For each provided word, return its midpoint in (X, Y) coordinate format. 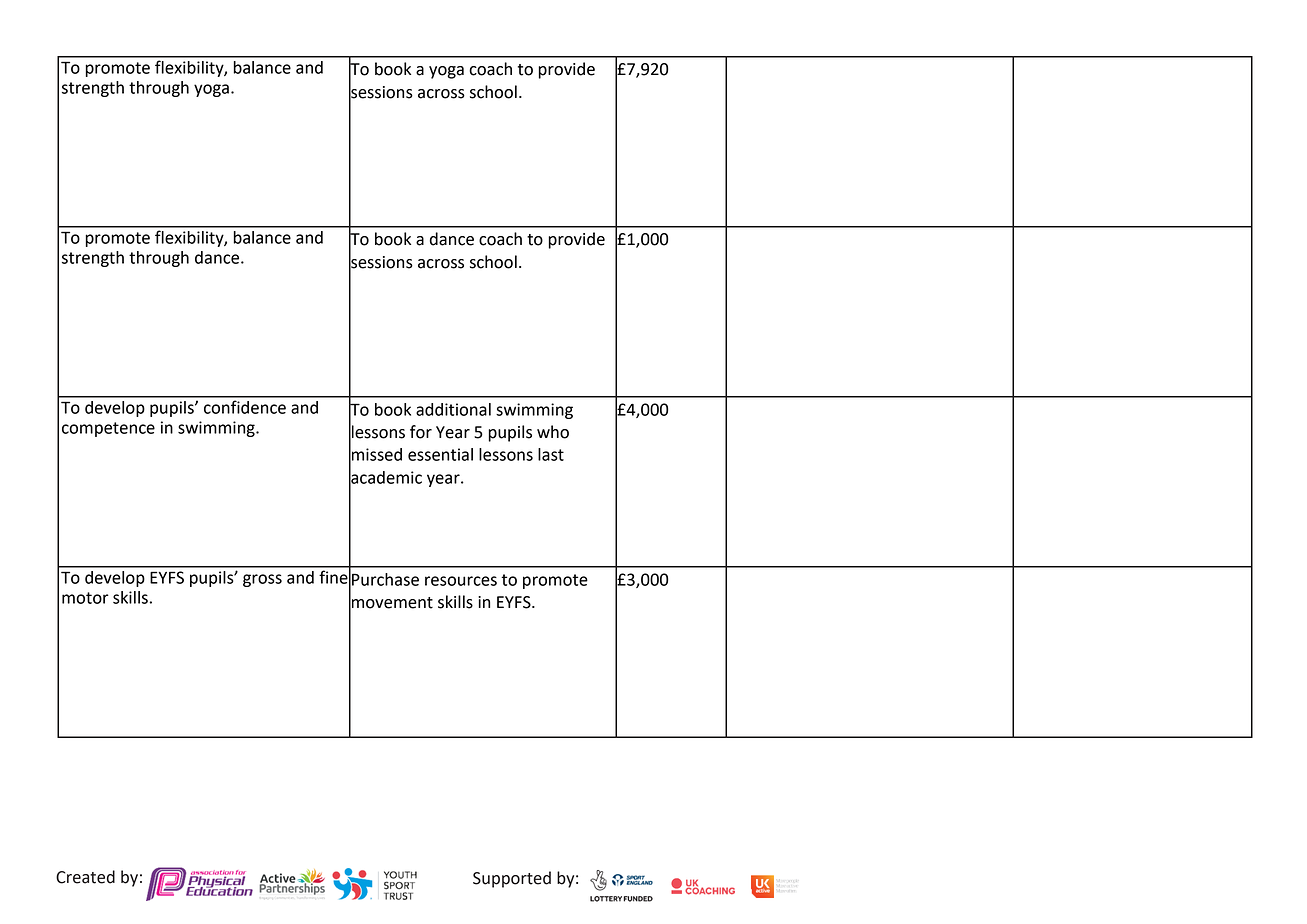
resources (461, 581)
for (421, 432)
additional (453, 409)
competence (108, 429)
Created (85, 877)
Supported (512, 879)
